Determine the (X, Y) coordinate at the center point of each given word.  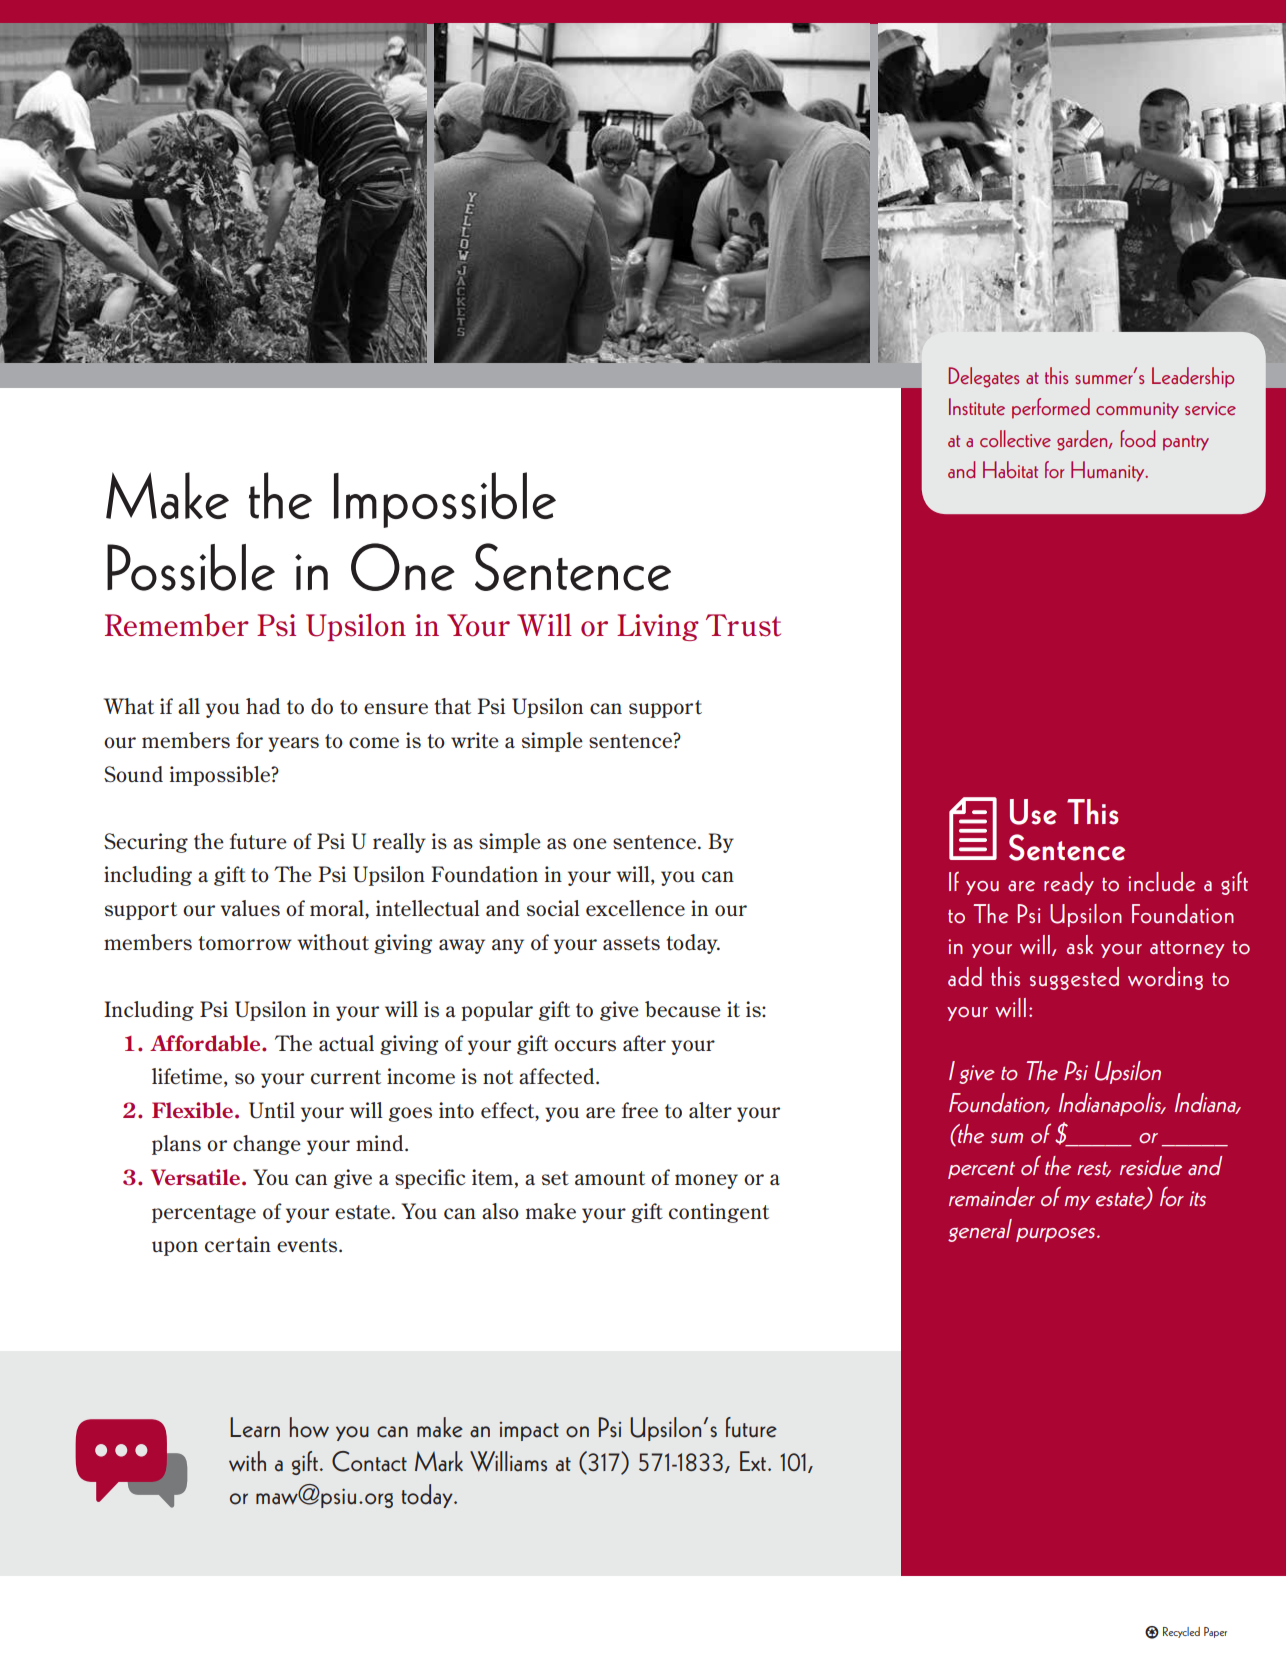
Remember (177, 625)
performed (1051, 408)
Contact (369, 1461)
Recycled (1181, 1632)
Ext (754, 1461)
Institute (977, 406)
